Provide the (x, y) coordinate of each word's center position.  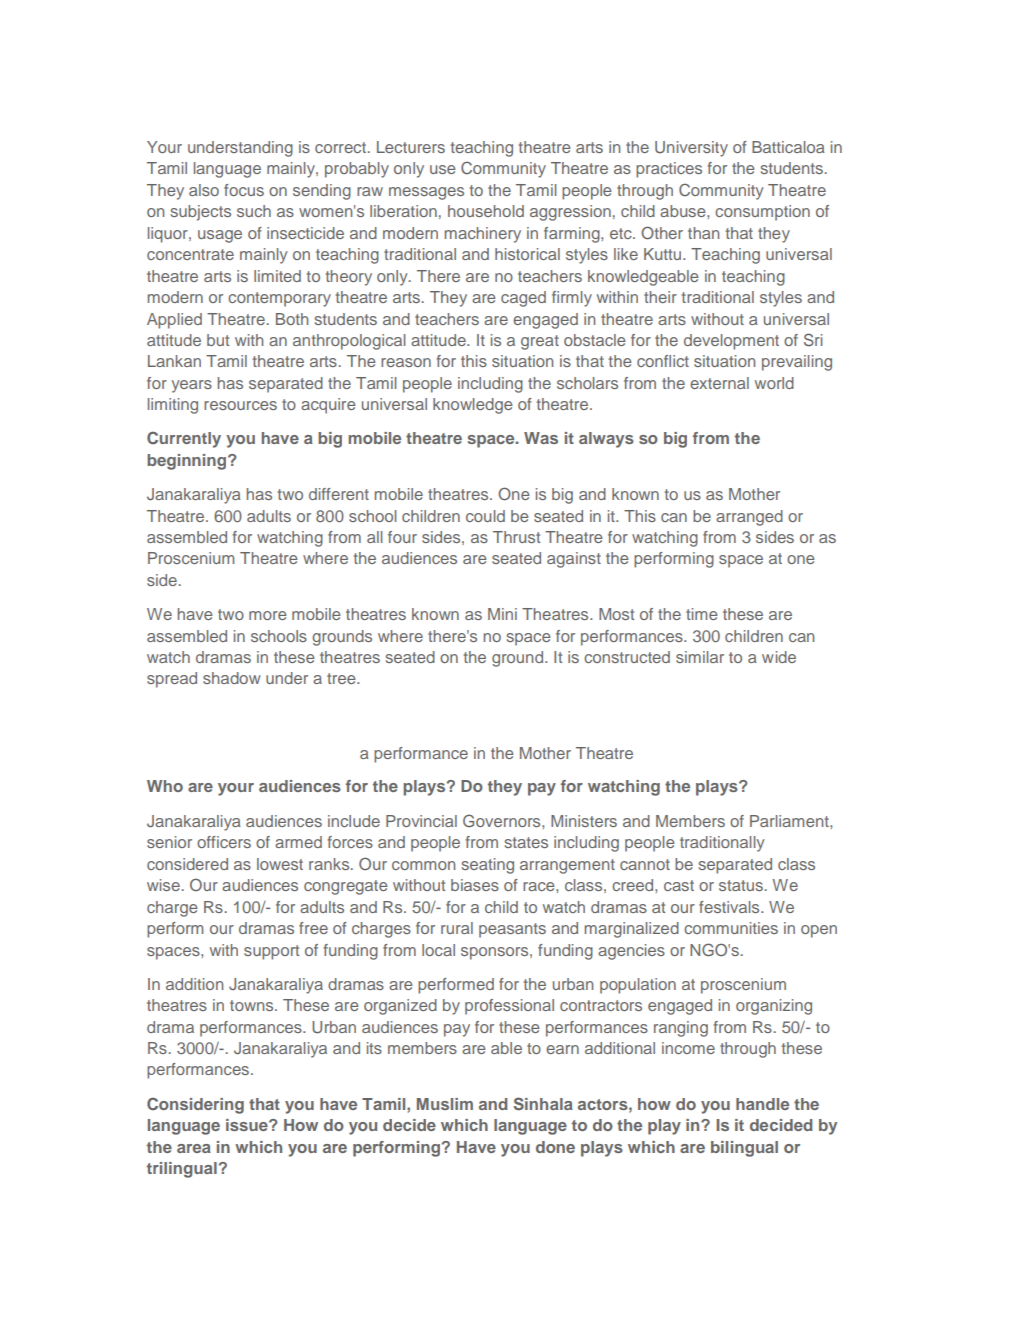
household (486, 211)
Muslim (445, 1104)
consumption (762, 213)
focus (244, 190)
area (194, 1148)
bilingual (744, 1149)
